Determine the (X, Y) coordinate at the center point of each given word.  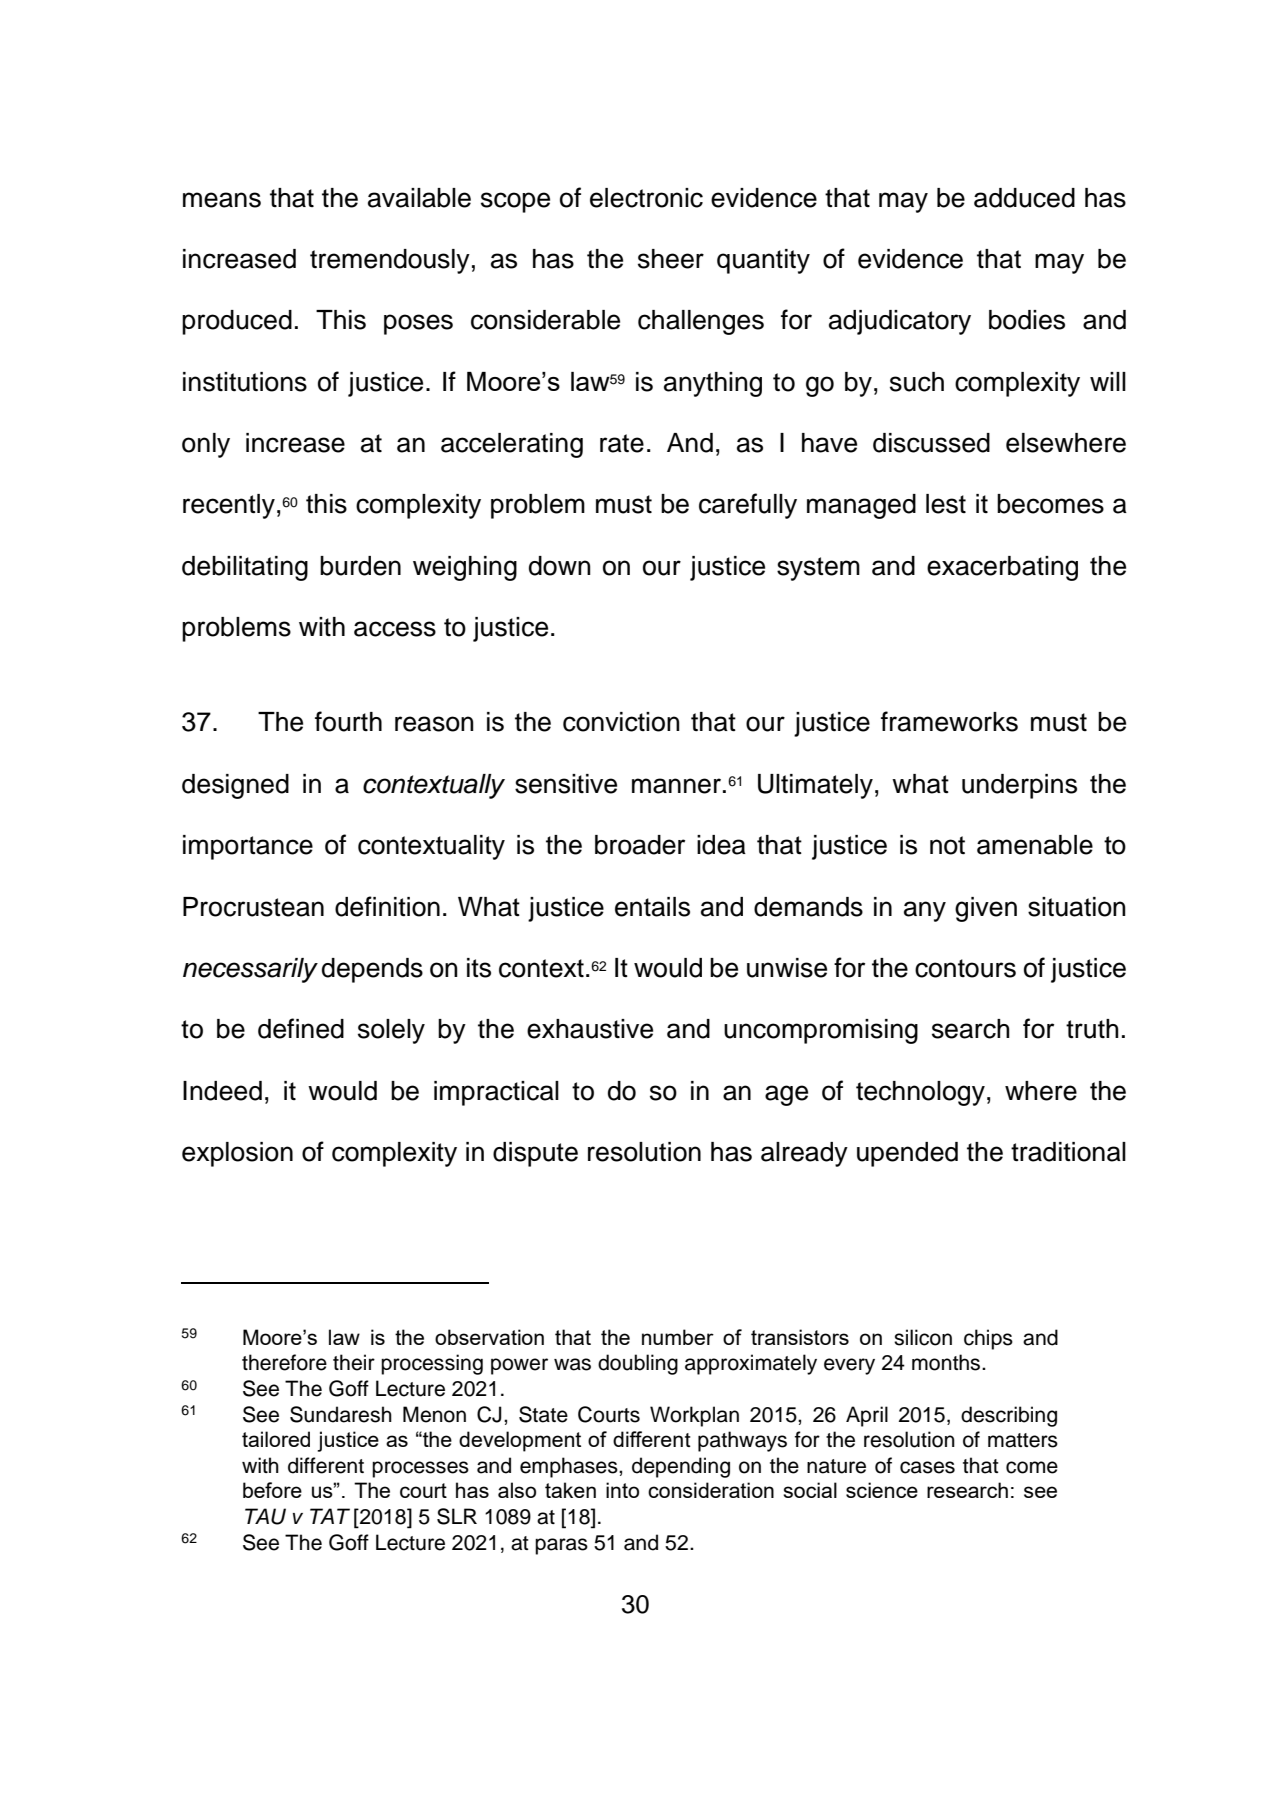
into (622, 1490)
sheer (671, 259)
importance (248, 847)
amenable (1035, 845)
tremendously (390, 261)
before (272, 1490)
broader (640, 845)
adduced (1024, 198)
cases (927, 1467)
